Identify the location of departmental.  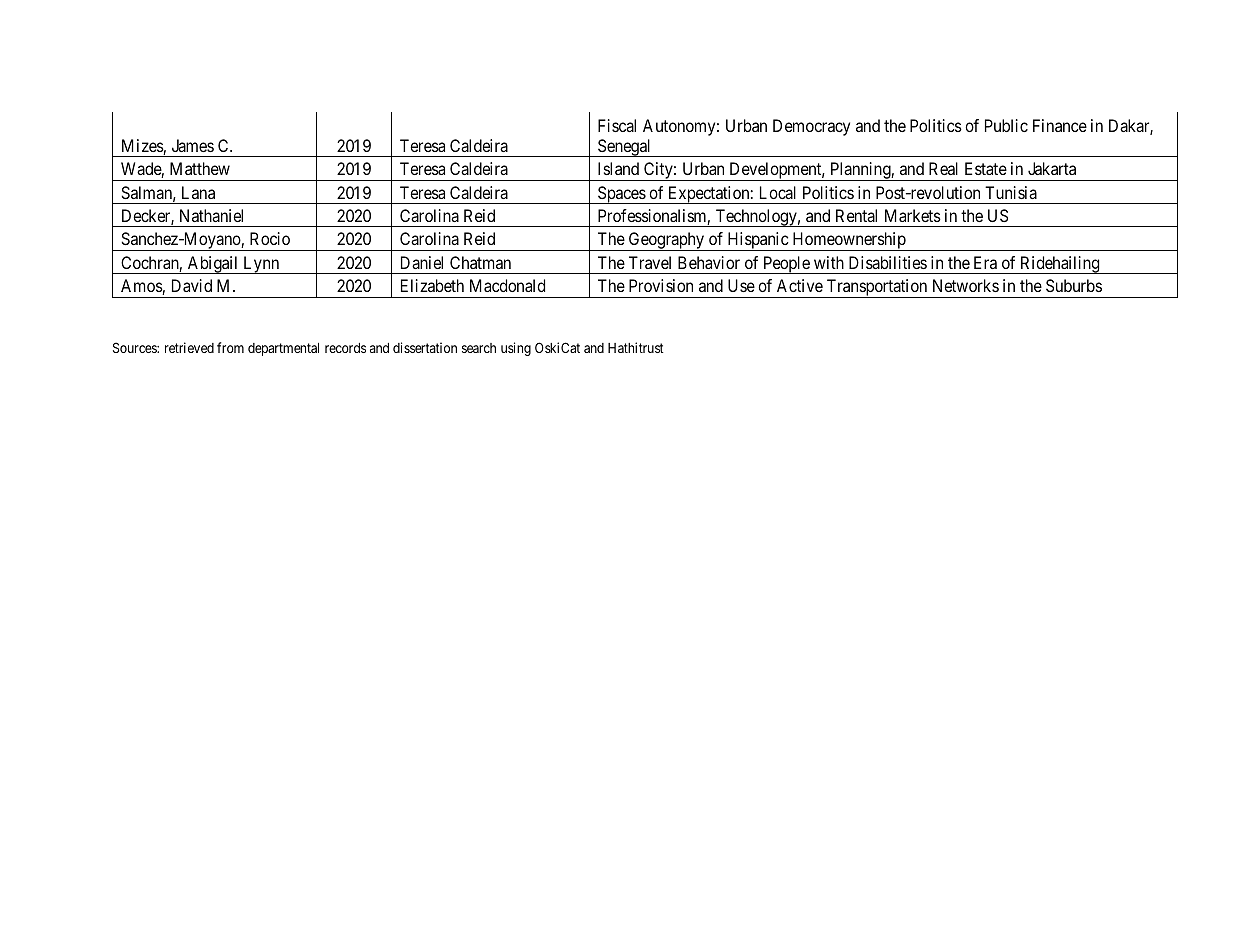
(283, 349).
